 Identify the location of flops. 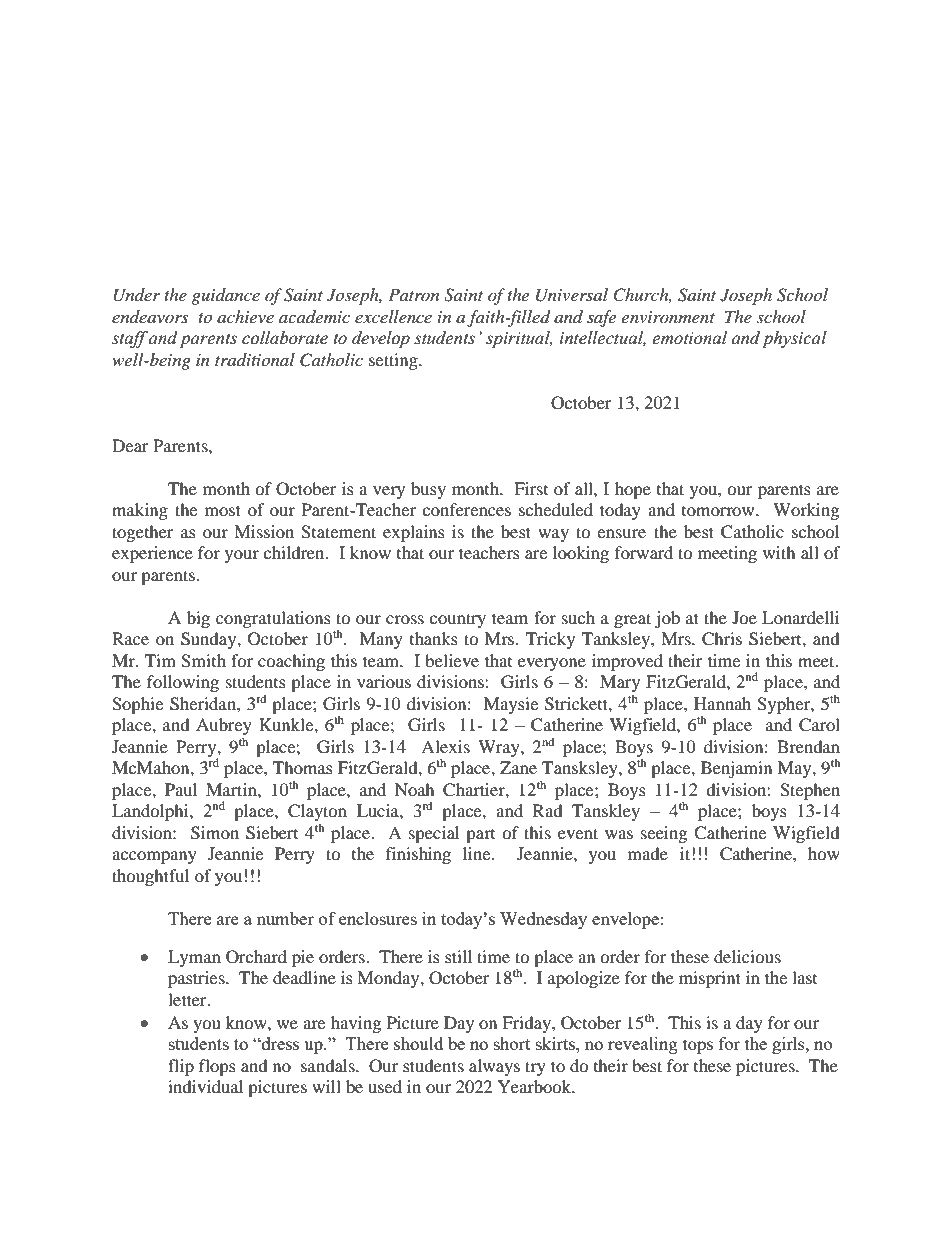
(217, 1067).
